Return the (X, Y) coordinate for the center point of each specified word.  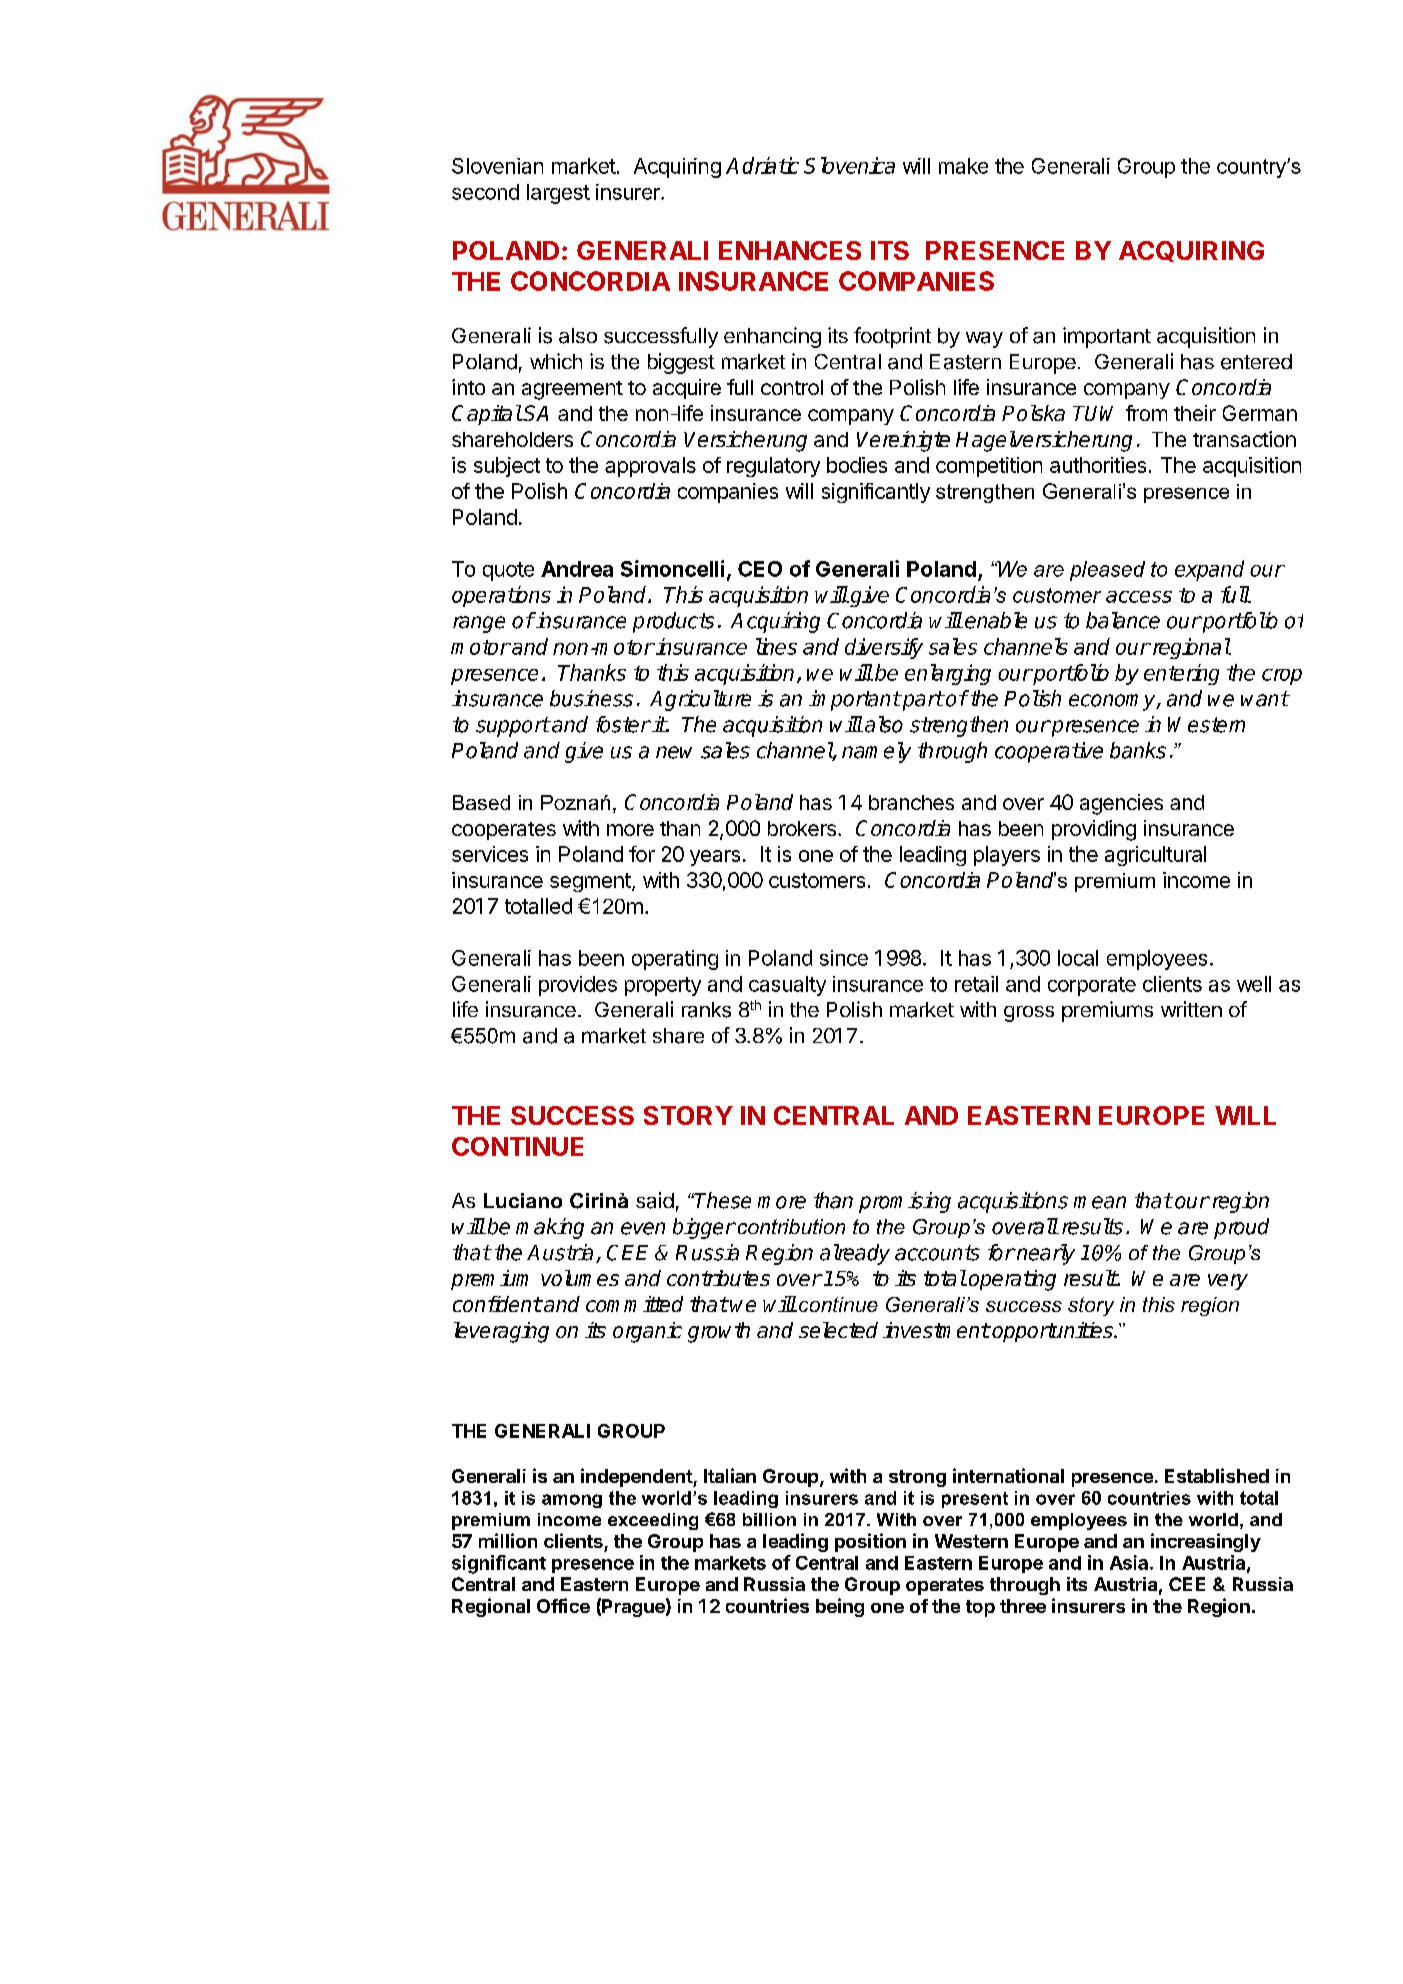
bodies (857, 465)
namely (876, 752)
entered (1256, 362)
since (844, 958)
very (1228, 1282)
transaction (1244, 439)
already (855, 1254)
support (513, 727)
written (1191, 1009)
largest (558, 194)
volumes (580, 1278)
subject (507, 467)
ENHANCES (790, 250)
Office (563, 1605)
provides (578, 986)
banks (1138, 750)
